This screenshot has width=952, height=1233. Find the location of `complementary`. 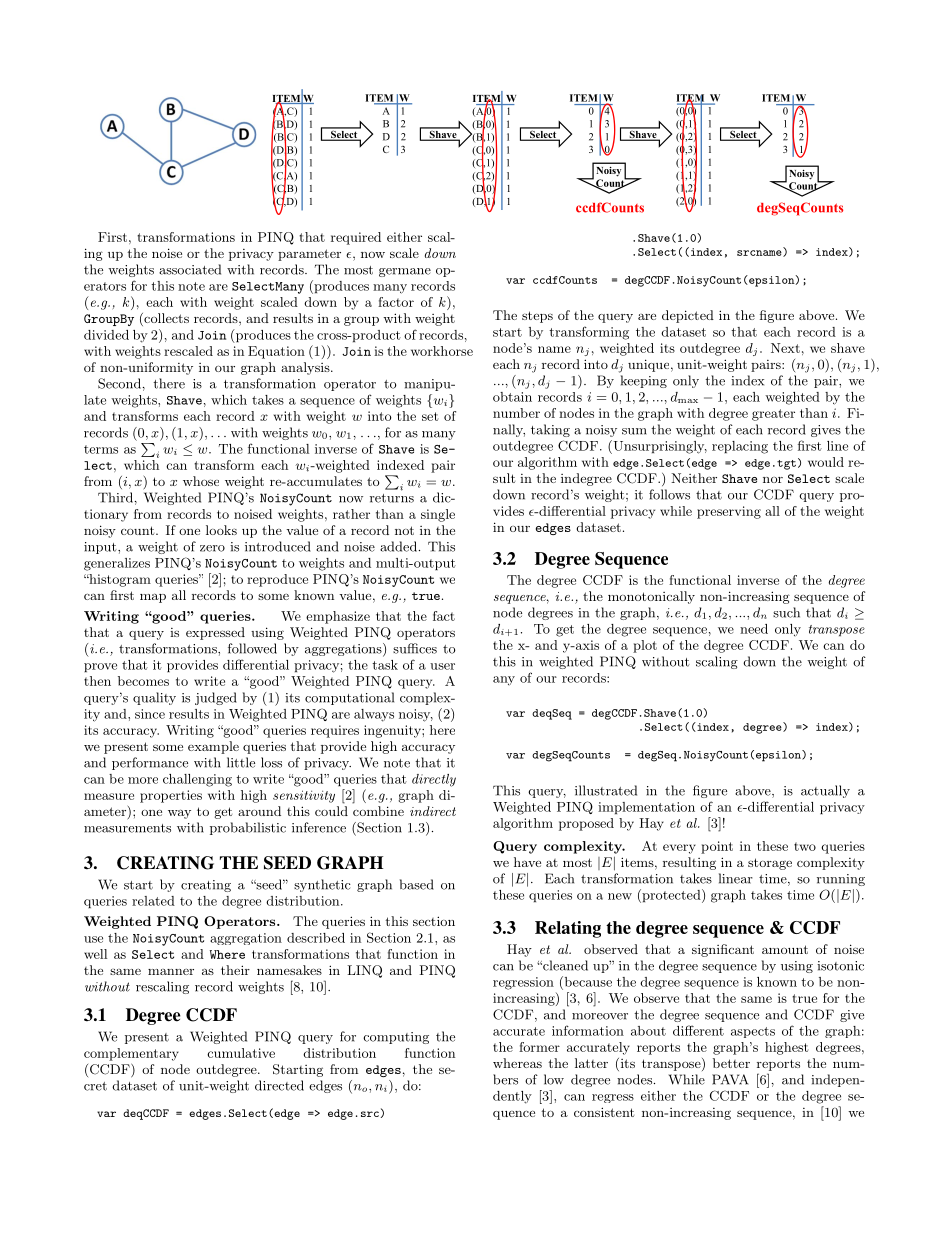

complementary is located at coordinates (131, 1054).
